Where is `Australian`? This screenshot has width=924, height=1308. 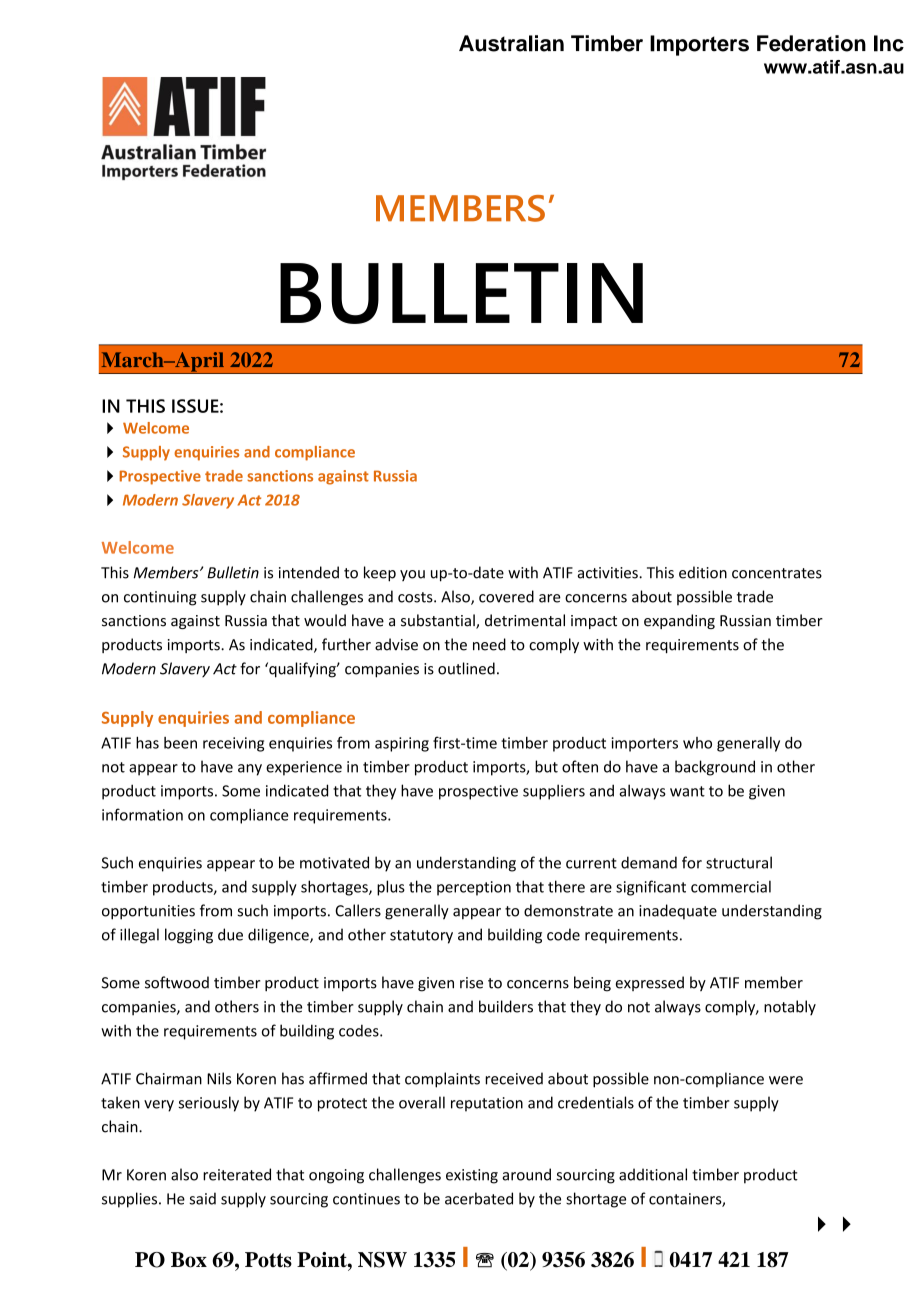 Australian is located at coordinates (511, 43).
